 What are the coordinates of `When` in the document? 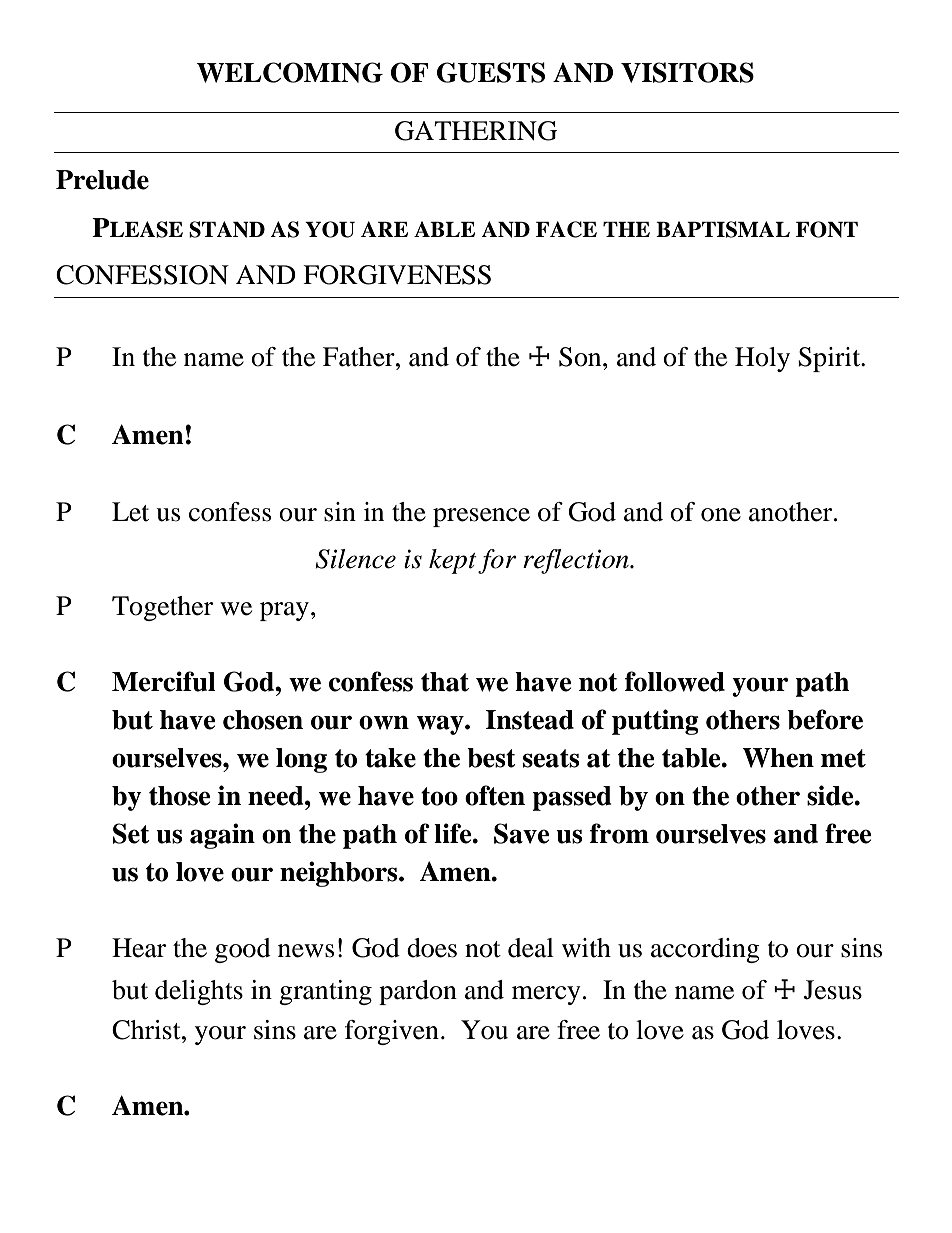 It's located at (778, 758).
